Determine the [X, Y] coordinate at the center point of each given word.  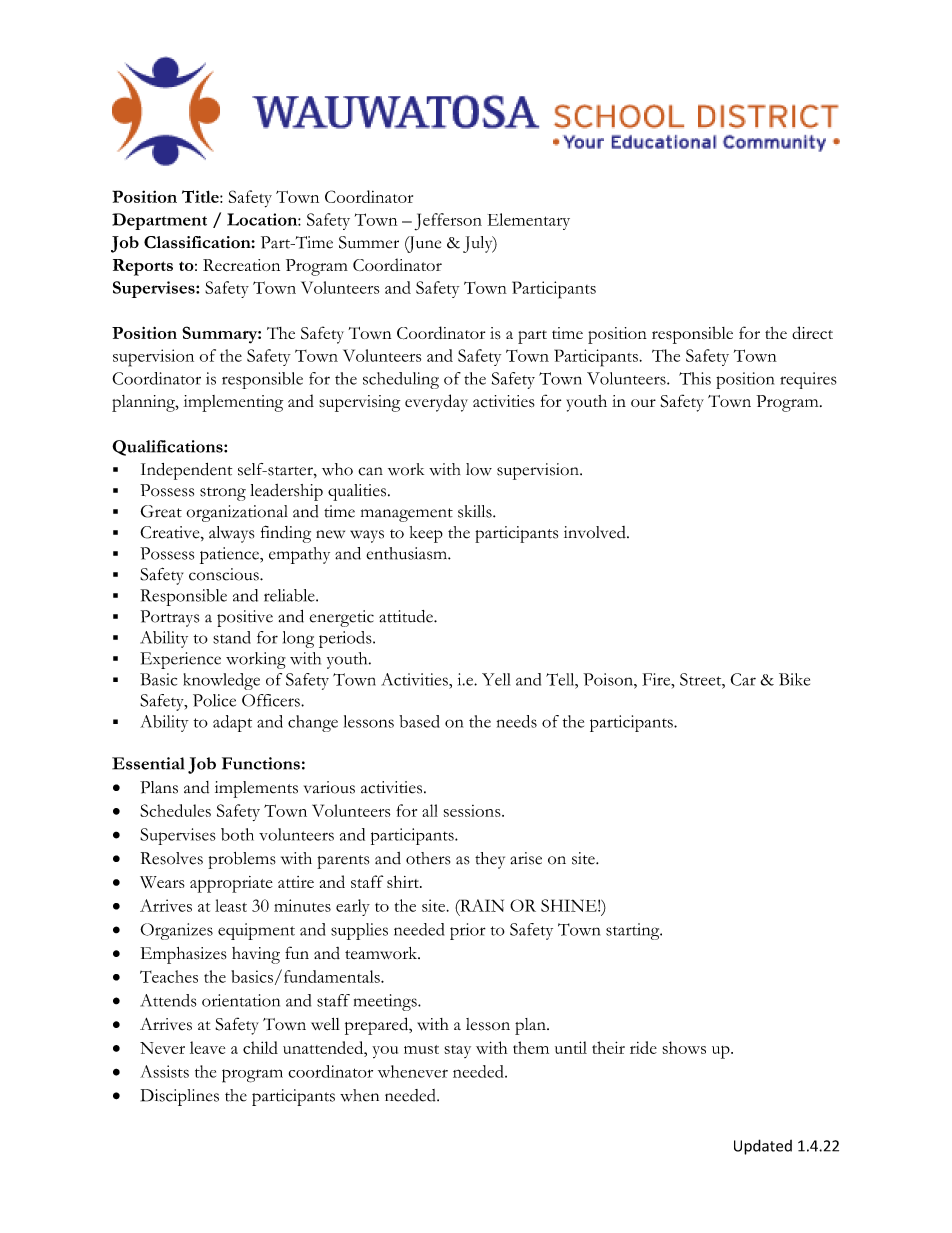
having [256, 955]
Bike [794, 679]
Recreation [241, 265]
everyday [436, 403]
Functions [261, 763]
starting [634, 931]
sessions [473, 811]
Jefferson [448, 221]
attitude [407, 616]
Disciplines [180, 1097]
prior [468, 931]
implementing [233, 403]
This [695, 378]
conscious [225, 574]
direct [812, 332]
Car [743, 679]
